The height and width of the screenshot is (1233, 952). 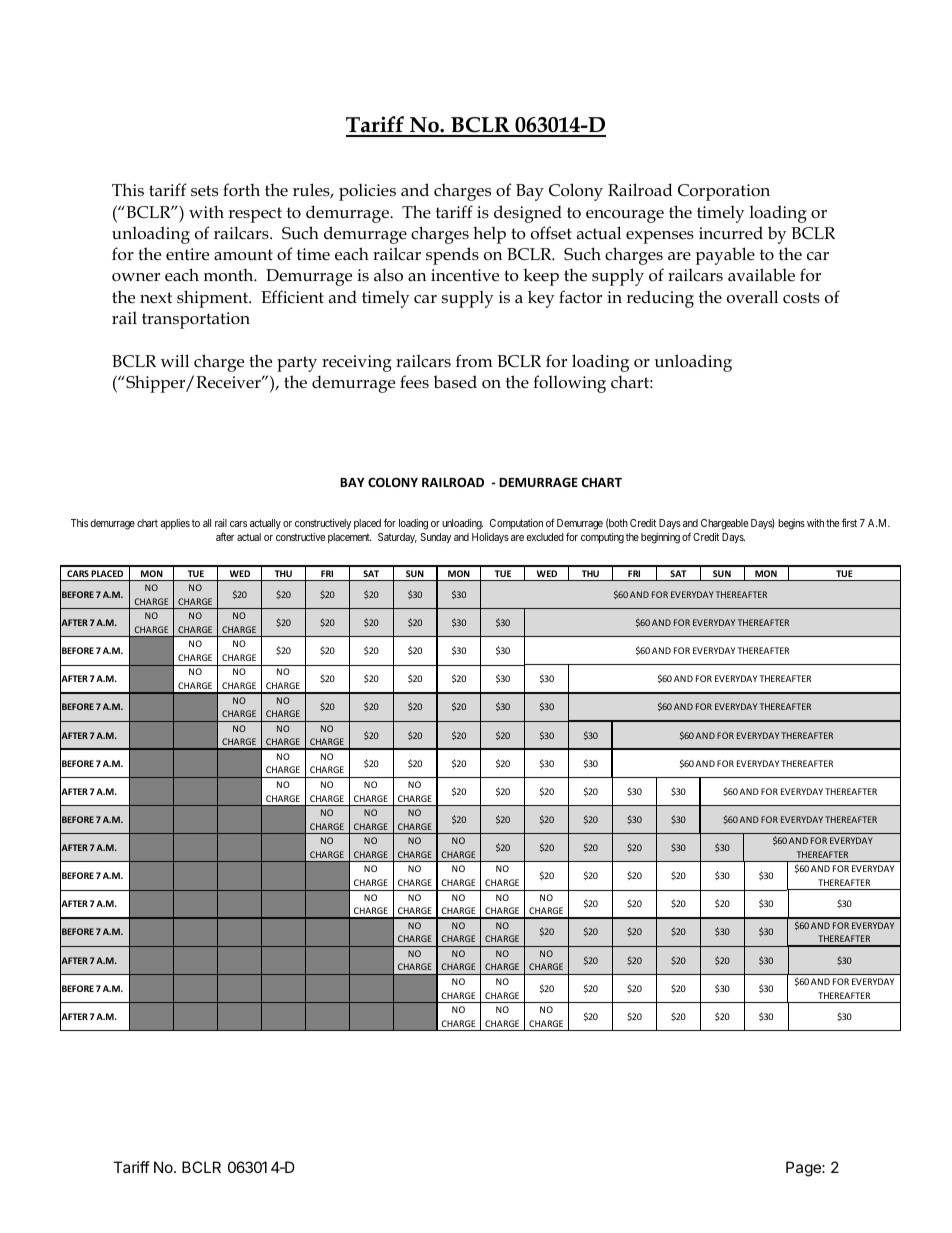 What do you see at coordinates (724, 192) in the screenshot?
I see `Corporation` at bounding box center [724, 192].
